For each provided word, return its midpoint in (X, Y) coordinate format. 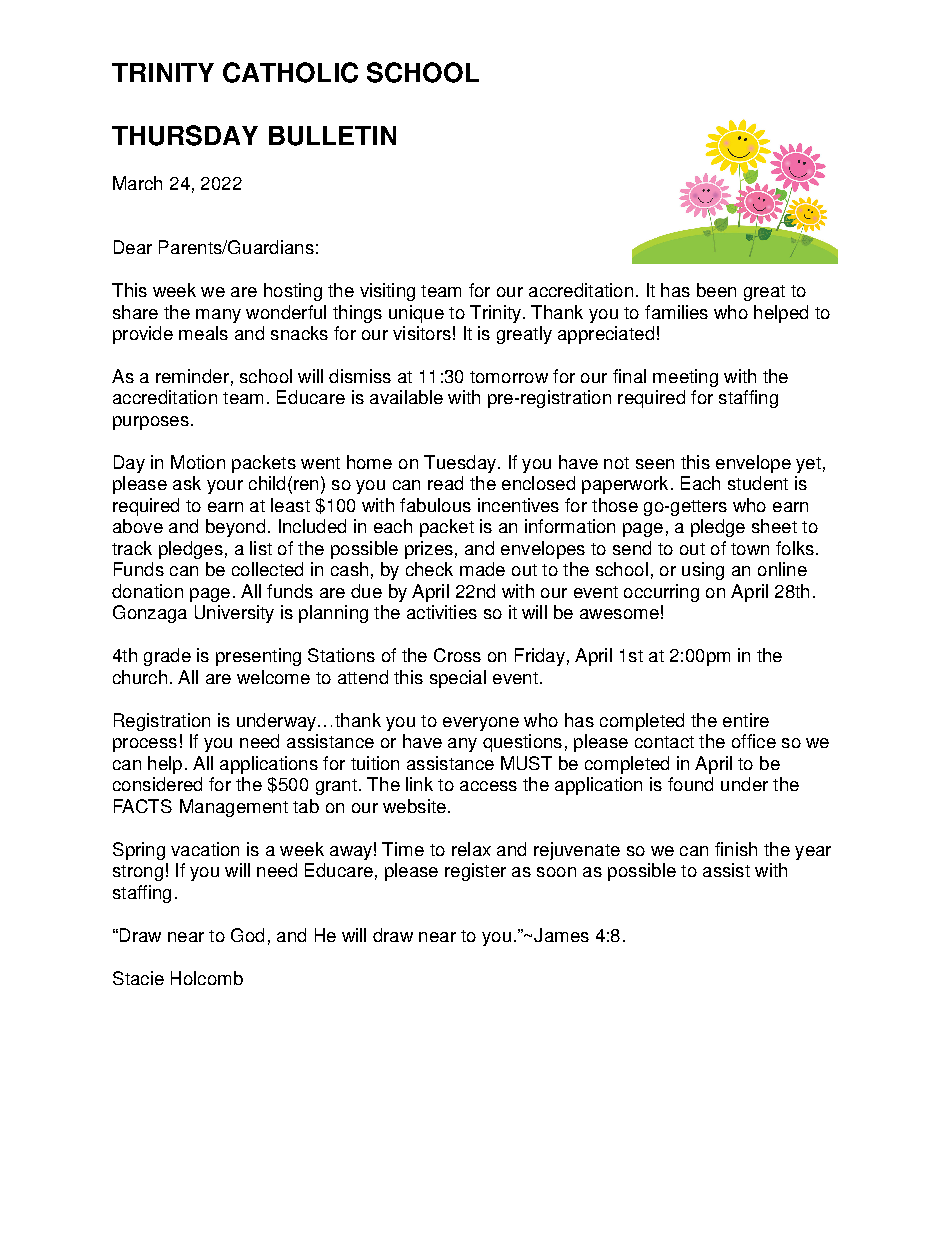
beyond (235, 528)
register (475, 872)
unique (416, 314)
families (676, 312)
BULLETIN (332, 136)
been (716, 290)
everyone (481, 724)
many (218, 316)
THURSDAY (185, 135)
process (145, 745)
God (247, 935)
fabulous (435, 505)
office (754, 741)
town (750, 549)
